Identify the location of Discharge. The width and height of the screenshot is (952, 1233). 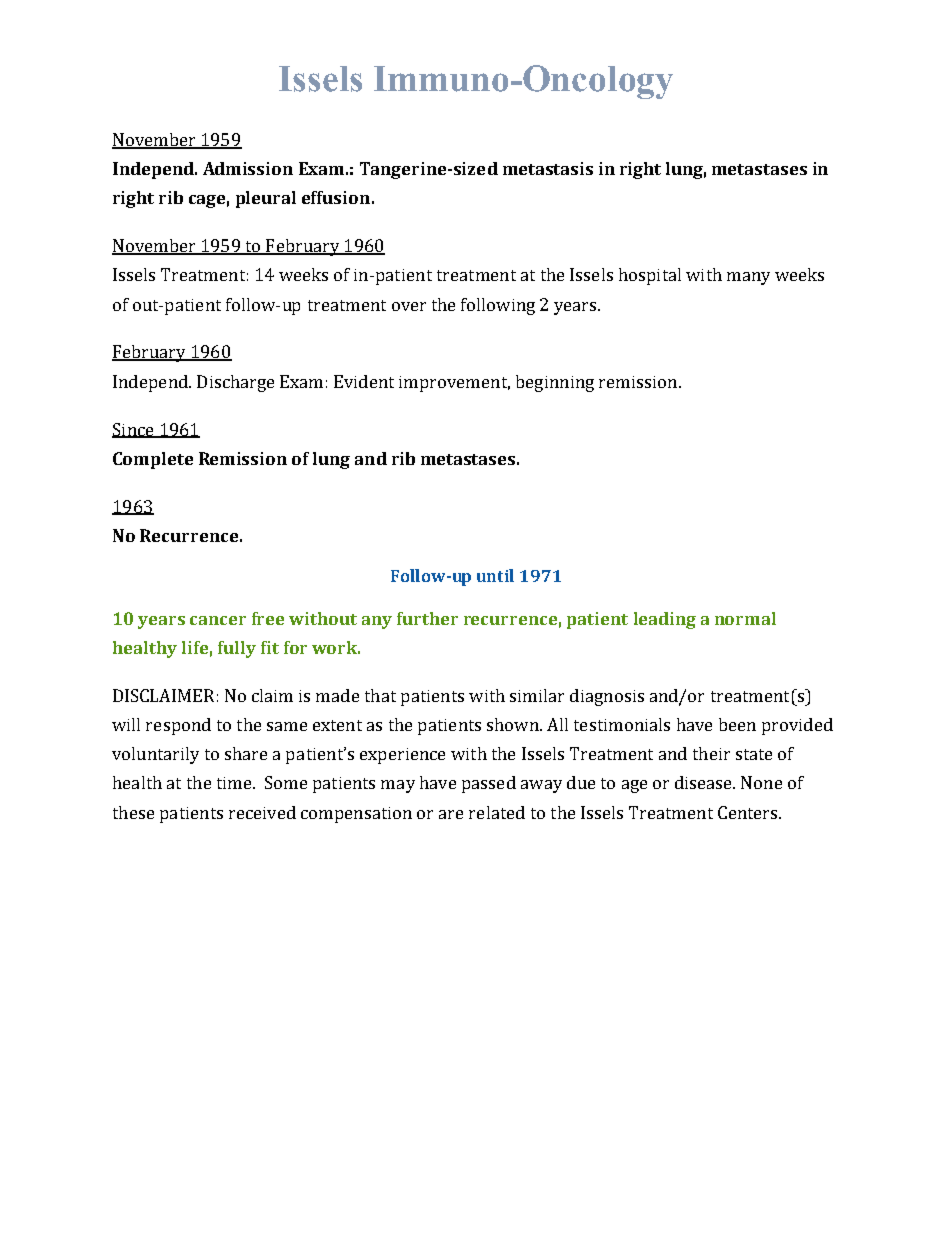
(235, 383).
